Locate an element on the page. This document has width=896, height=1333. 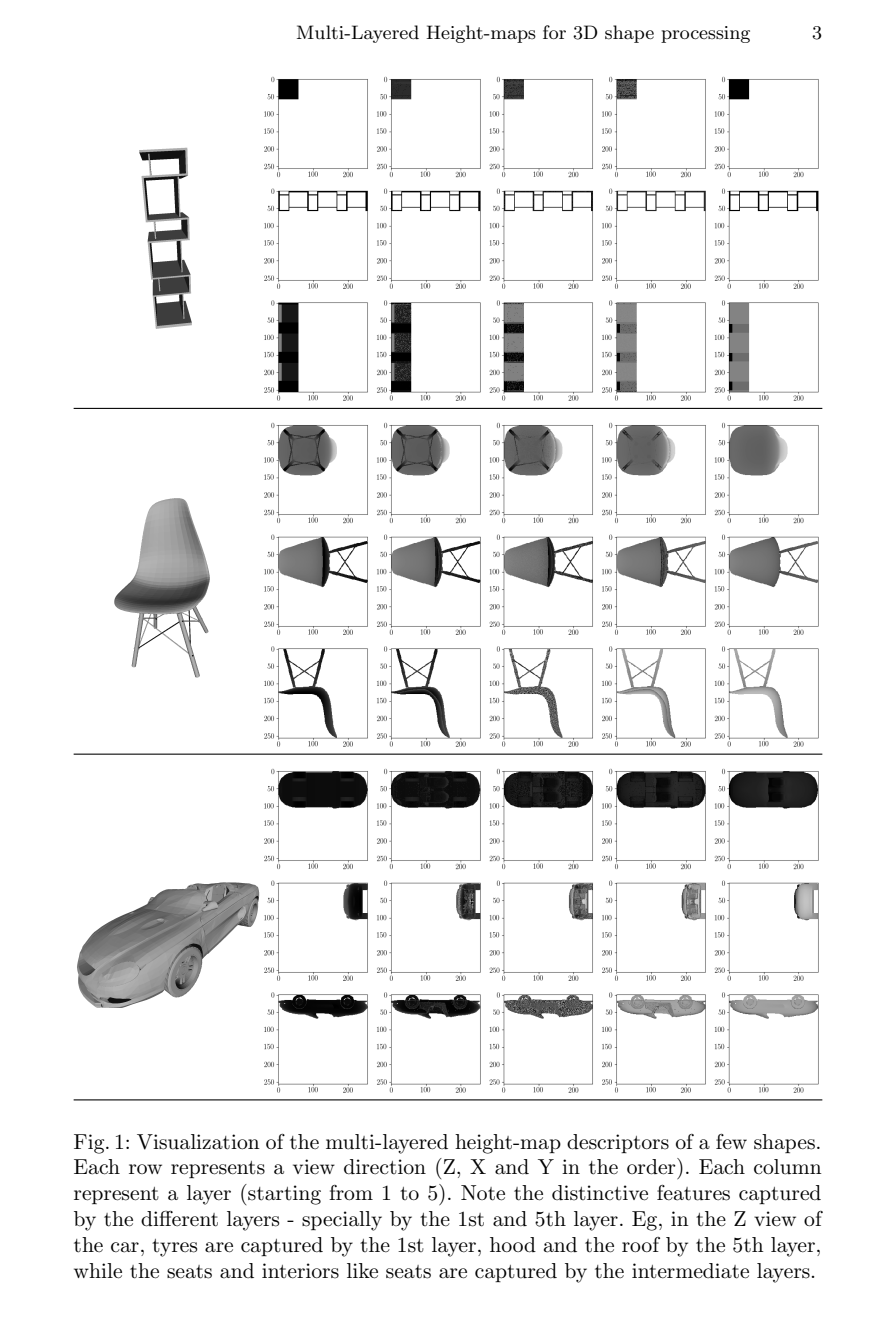
Fig is located at coordinates (90, 1144).
